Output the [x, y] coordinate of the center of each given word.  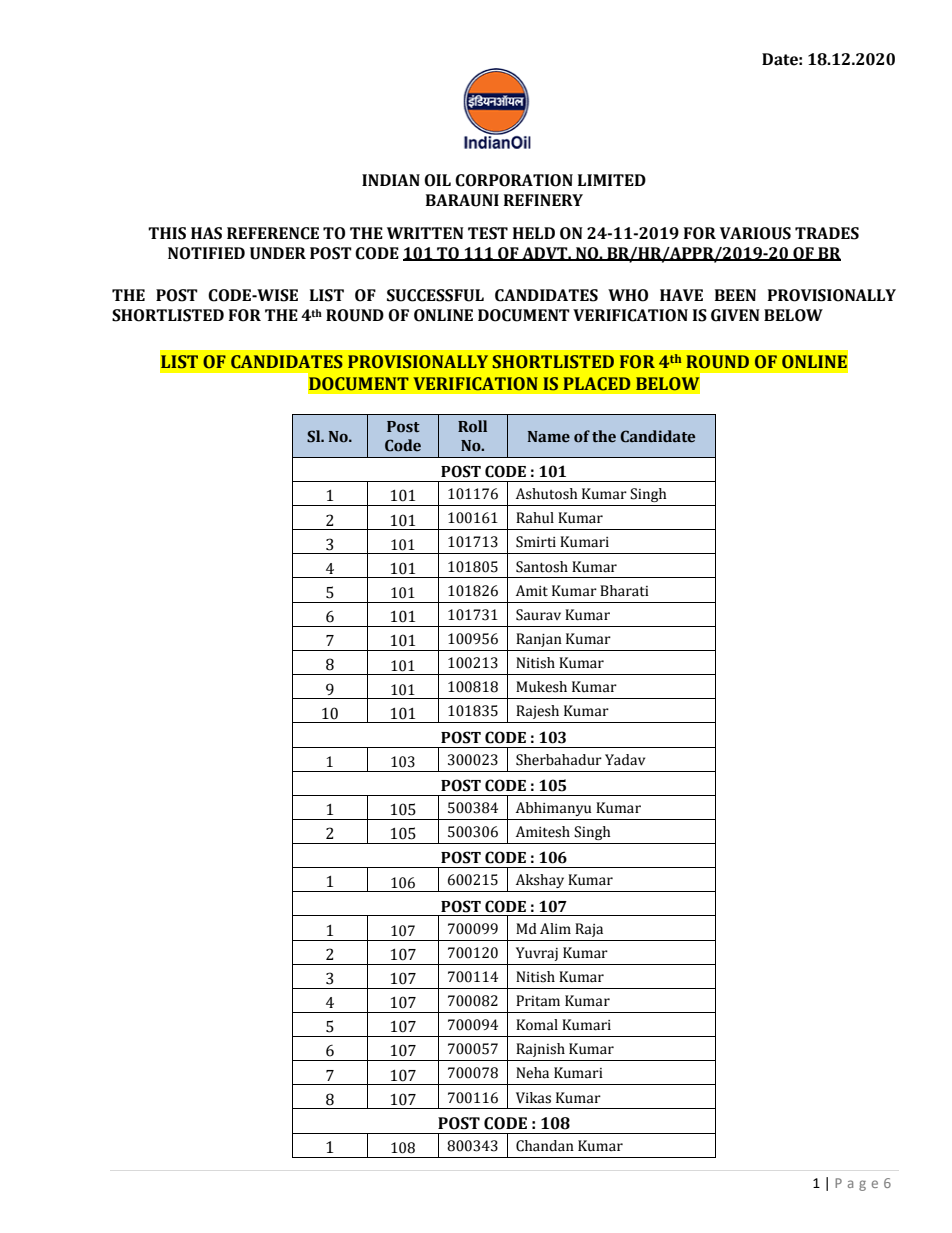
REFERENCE [273, 233]
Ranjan [539, 640]
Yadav [625, 760]
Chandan [545, 1146]
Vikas [533, 1098]
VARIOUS [755, 233]
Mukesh [541, 687]
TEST [488, 233]
